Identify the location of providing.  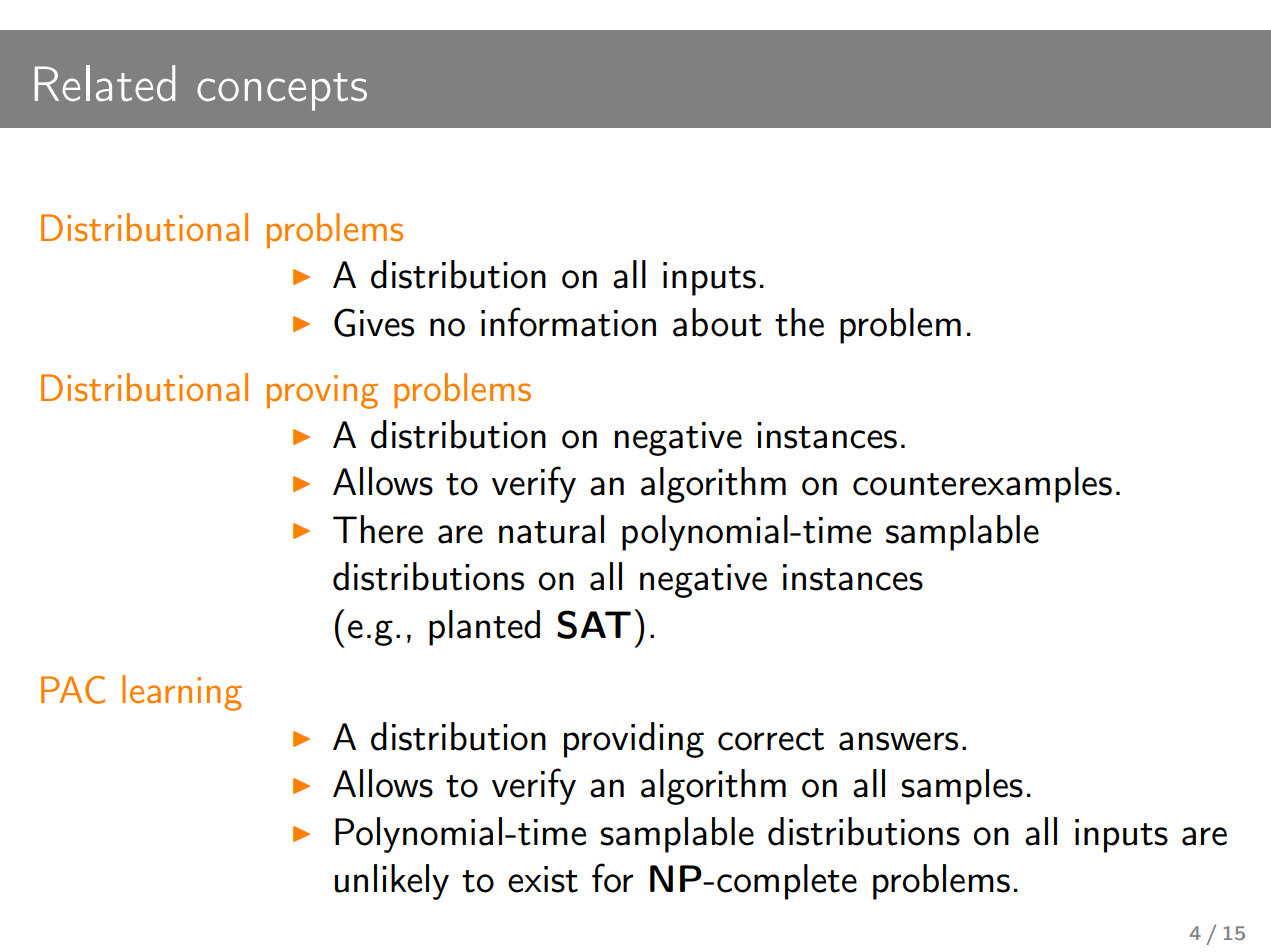
(634, 740).
